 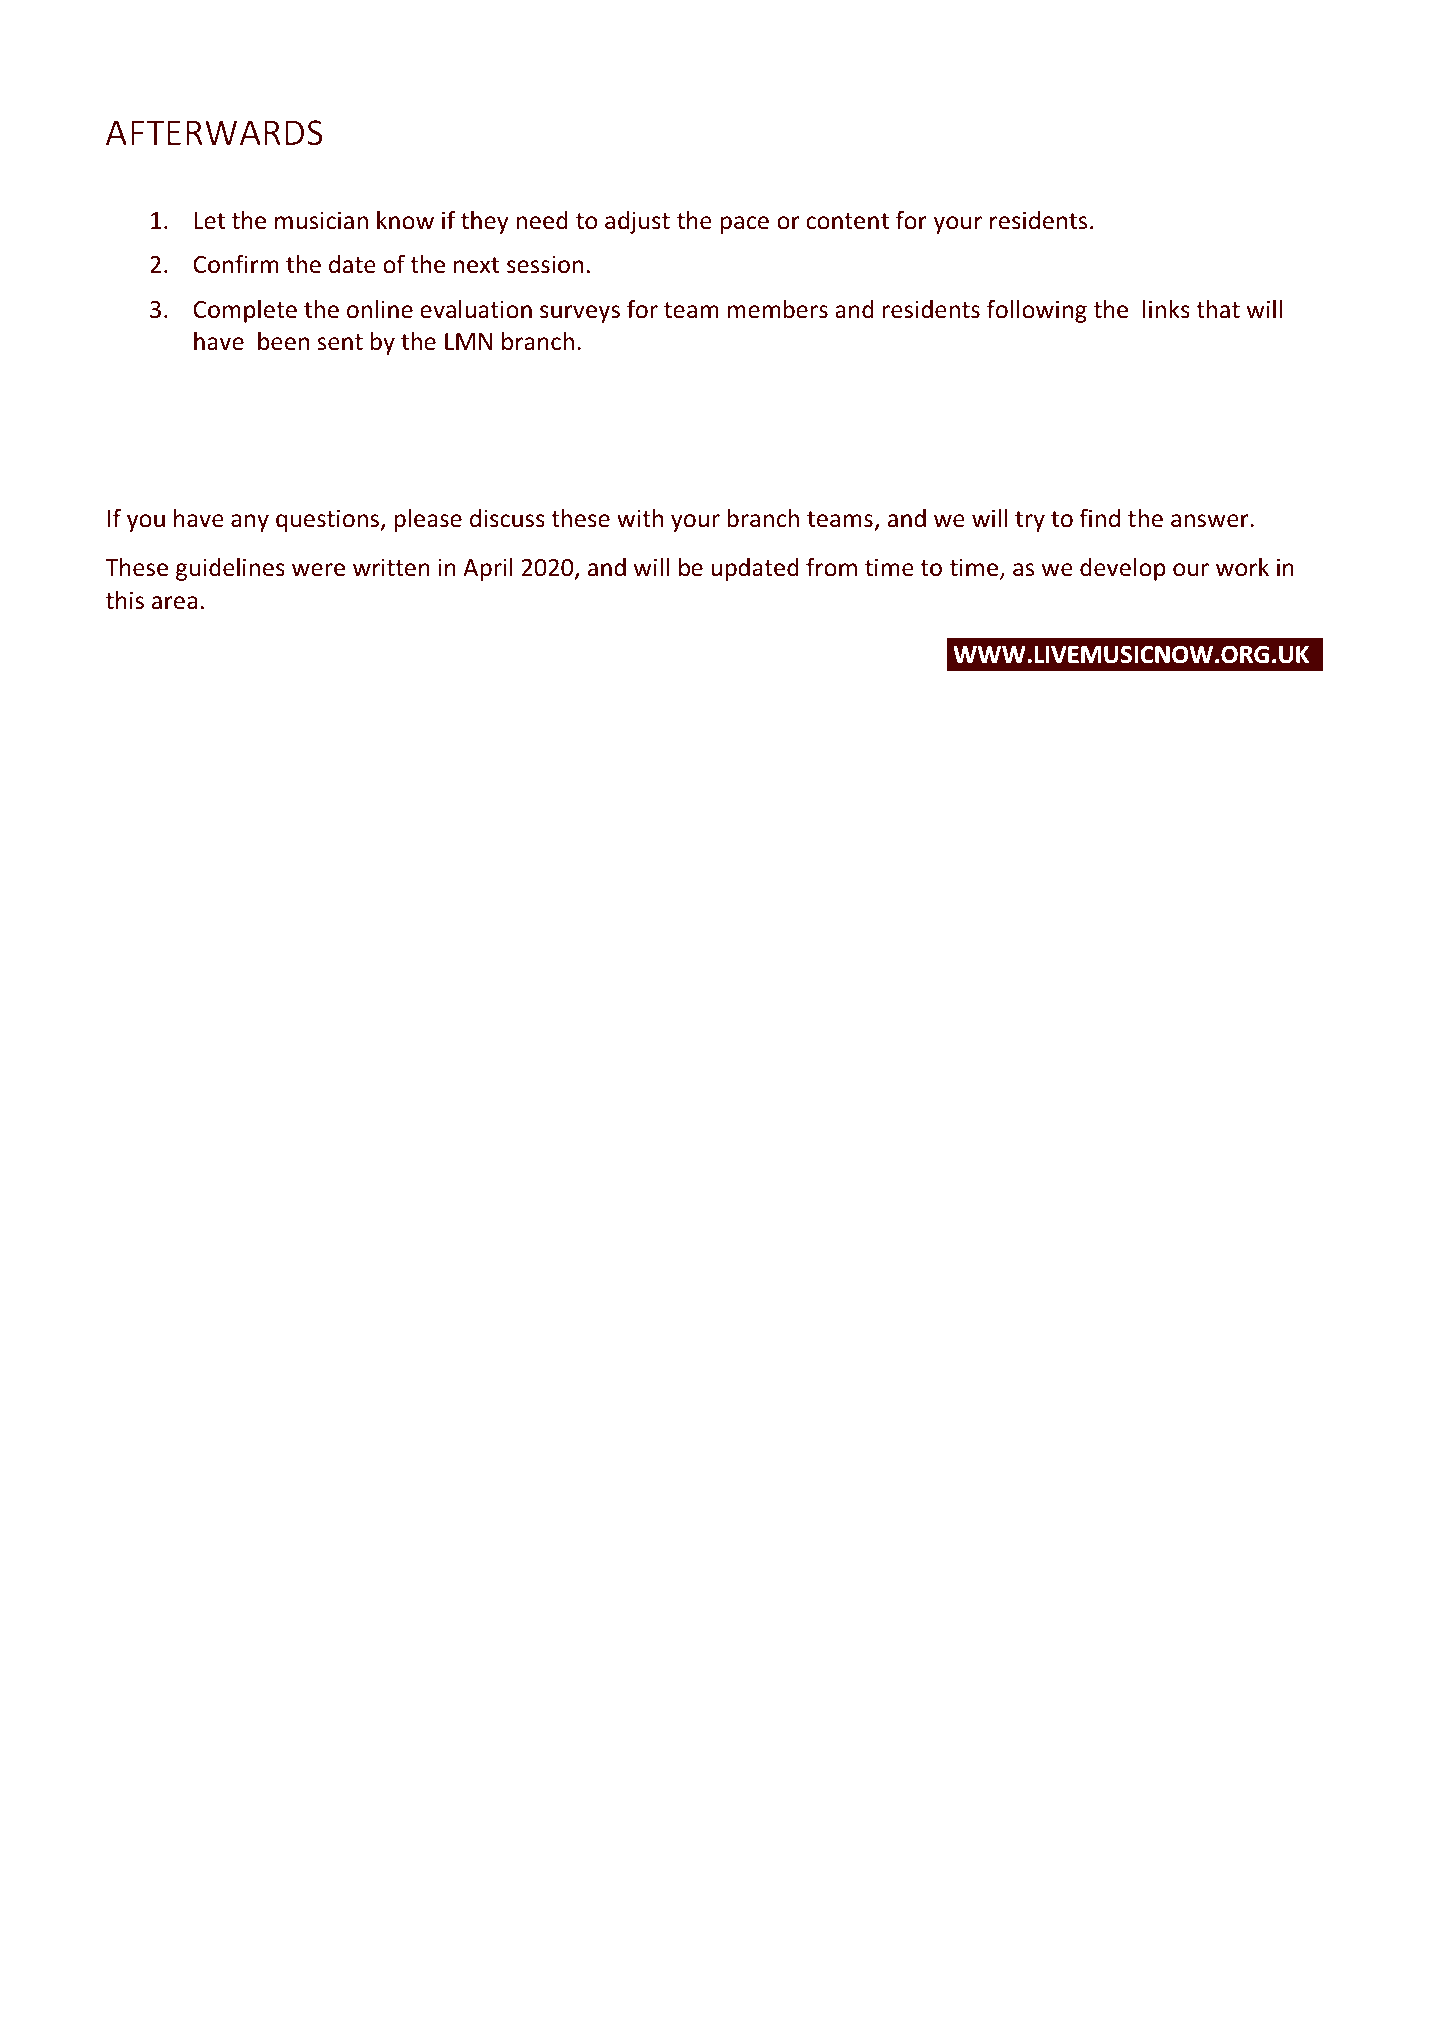 I want to click on been, so click(x=283, y=341).
